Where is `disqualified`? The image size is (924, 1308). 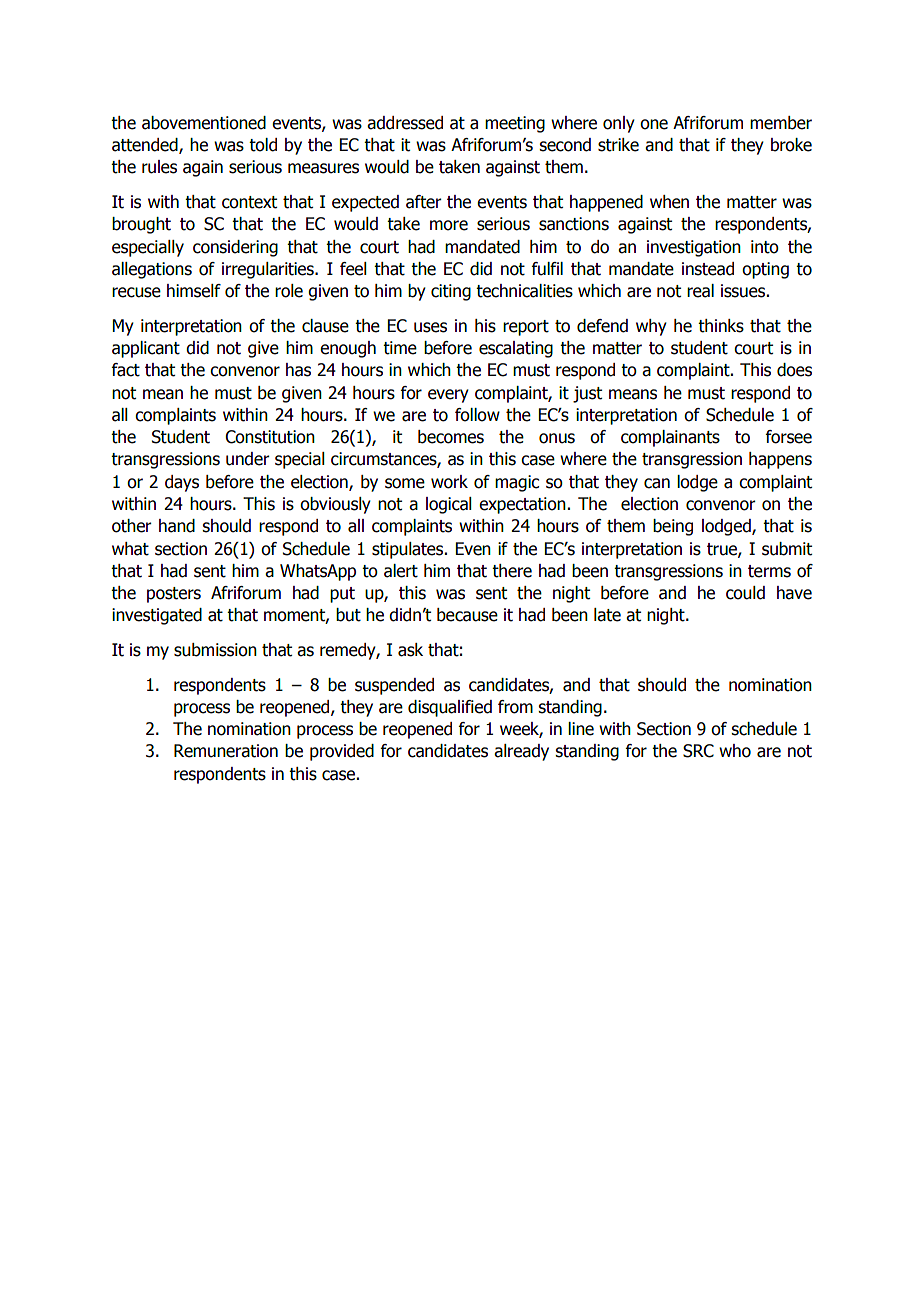 disqualified is located at coordinates (450, 708).
